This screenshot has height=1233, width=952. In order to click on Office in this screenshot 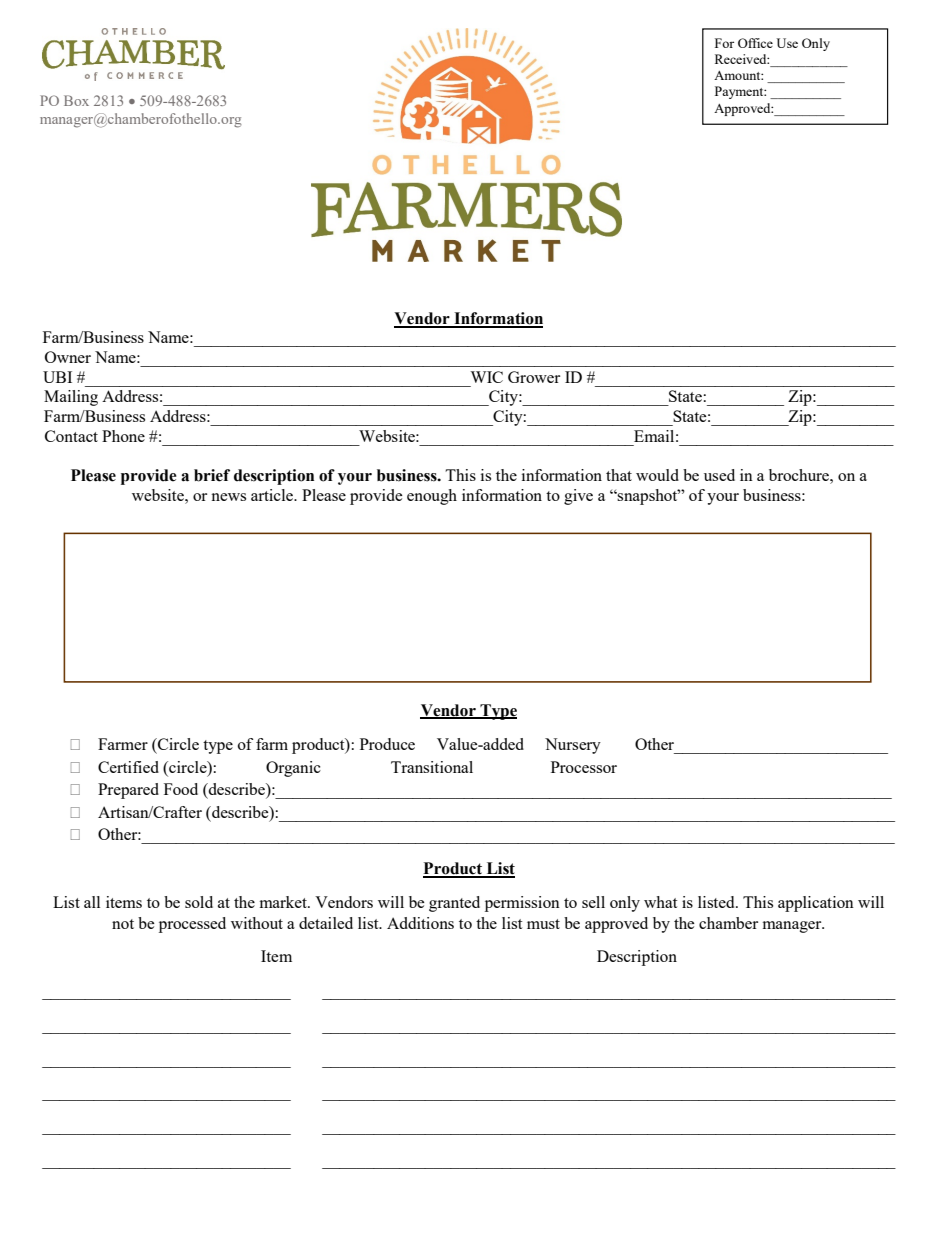, I will do `click(755, 43)`.
